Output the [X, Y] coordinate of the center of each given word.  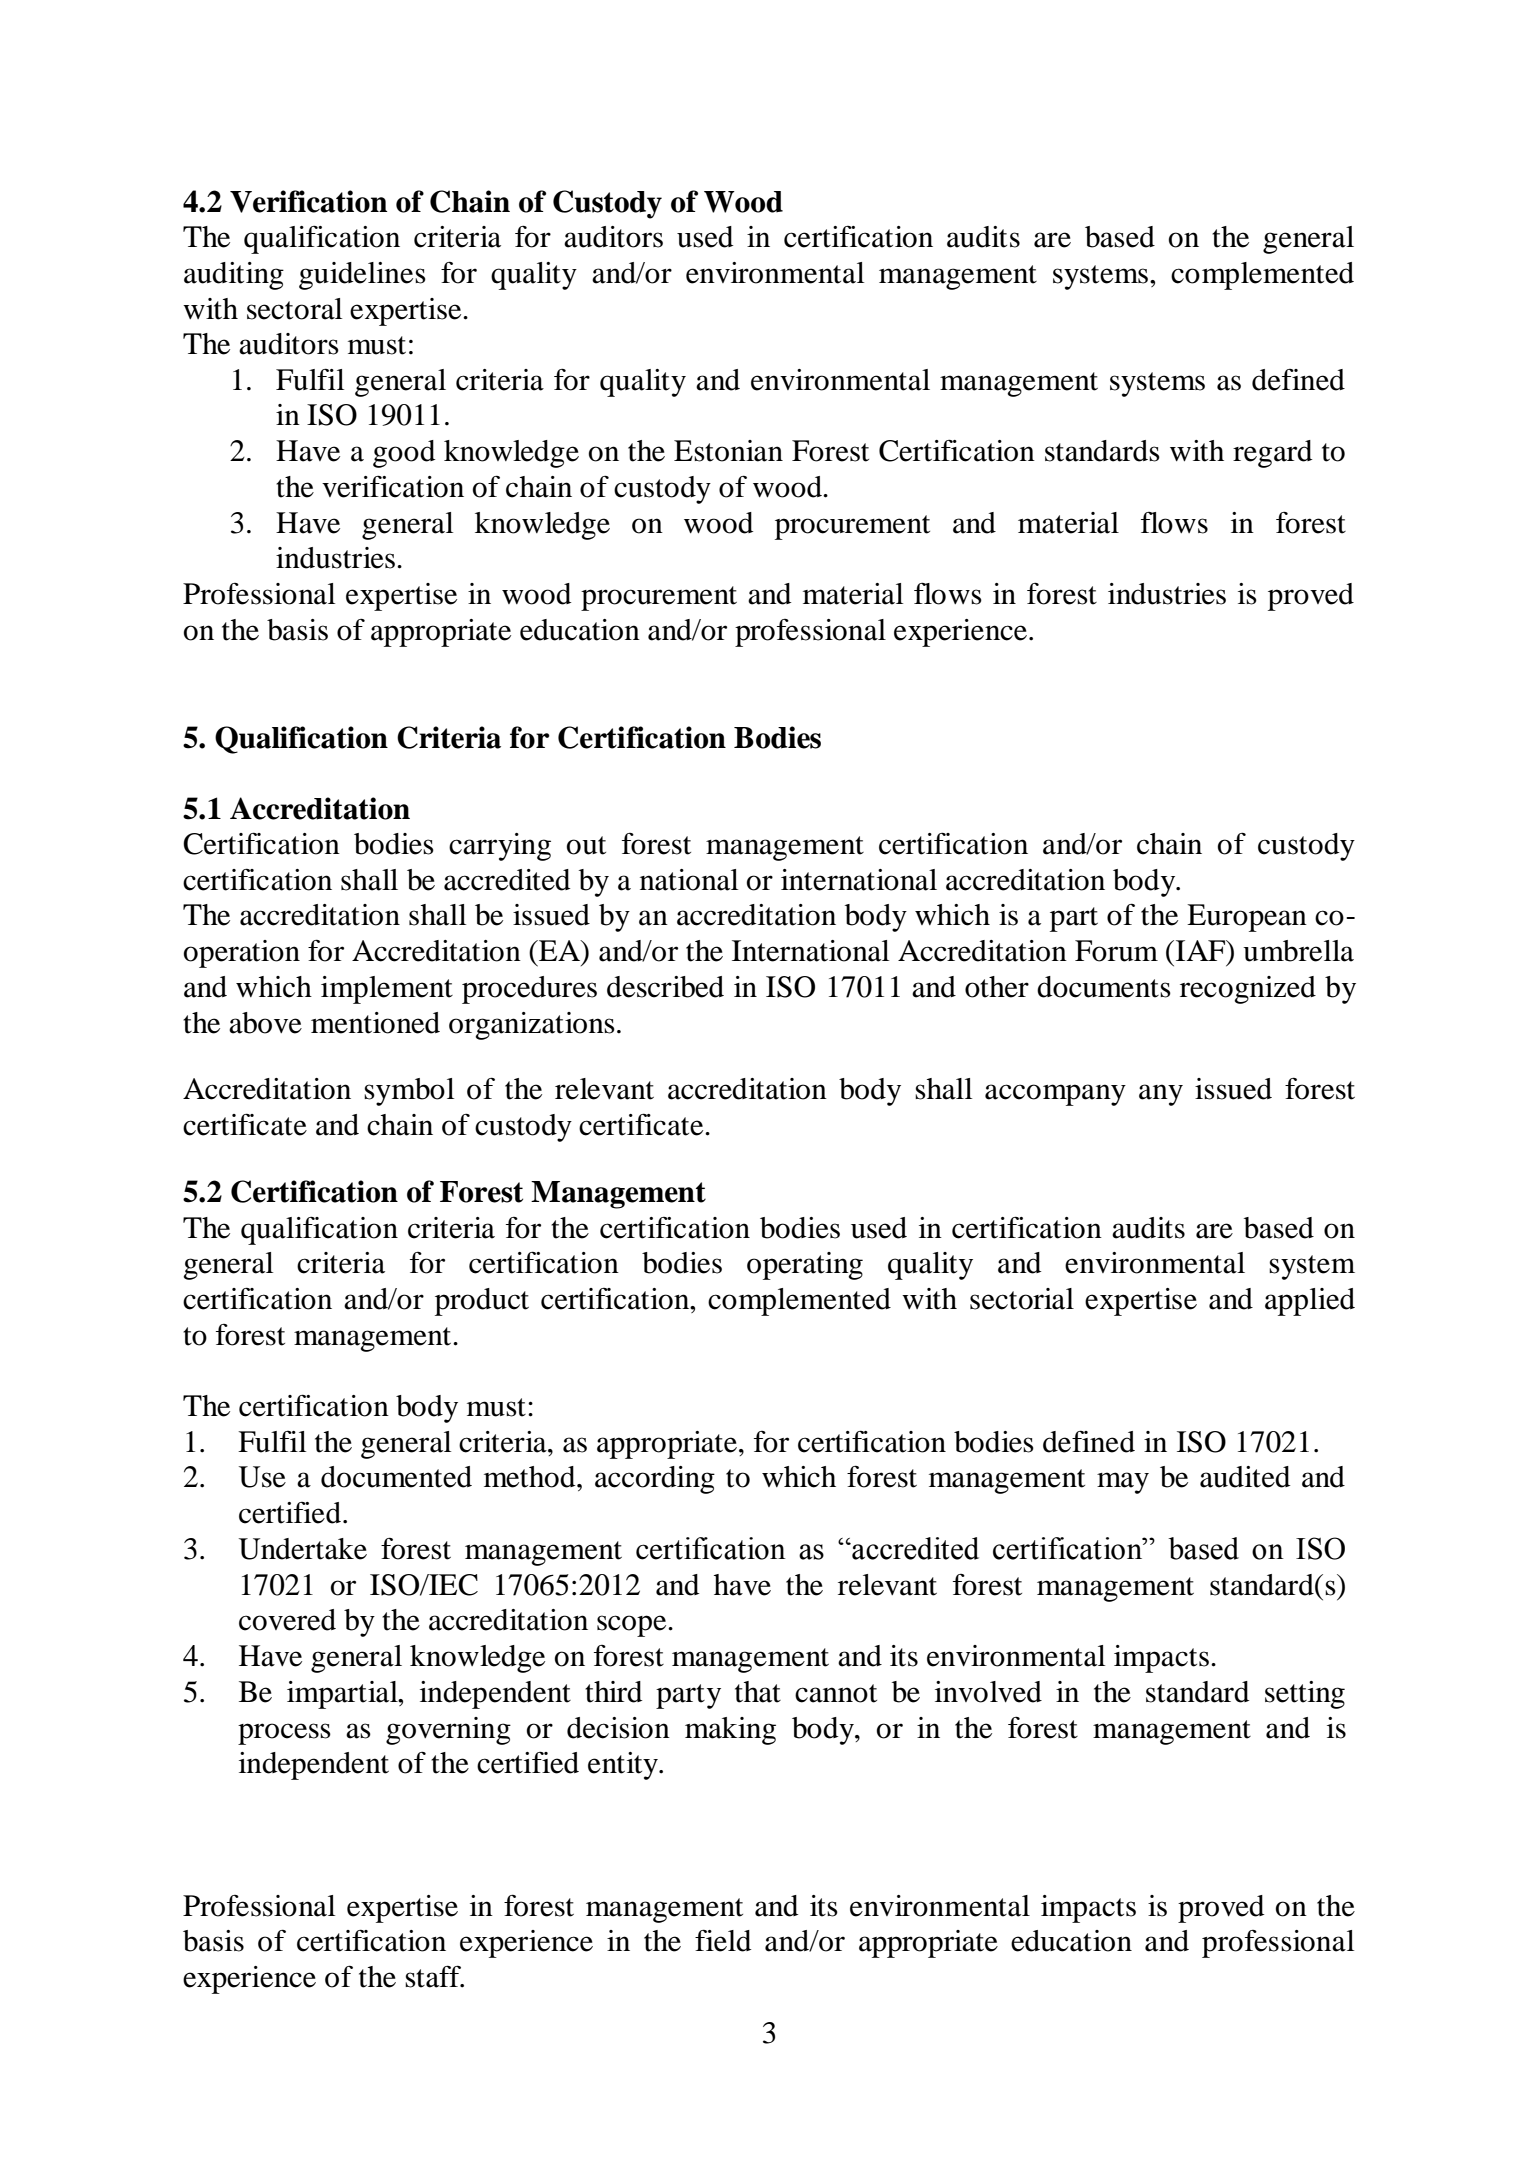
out [586, 845]
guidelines [362, 276]
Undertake [303, 1549]
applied [1310, 1302]
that [758, 1692]
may [1123, 1483]
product [482, 1302]
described [665, 987]
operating [805, 1266]
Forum [1116, 951]
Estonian [728, 451]
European [1247, 918]
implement [387, 990]
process [284, 1734]
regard [1272, 454]
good [404, 454]
